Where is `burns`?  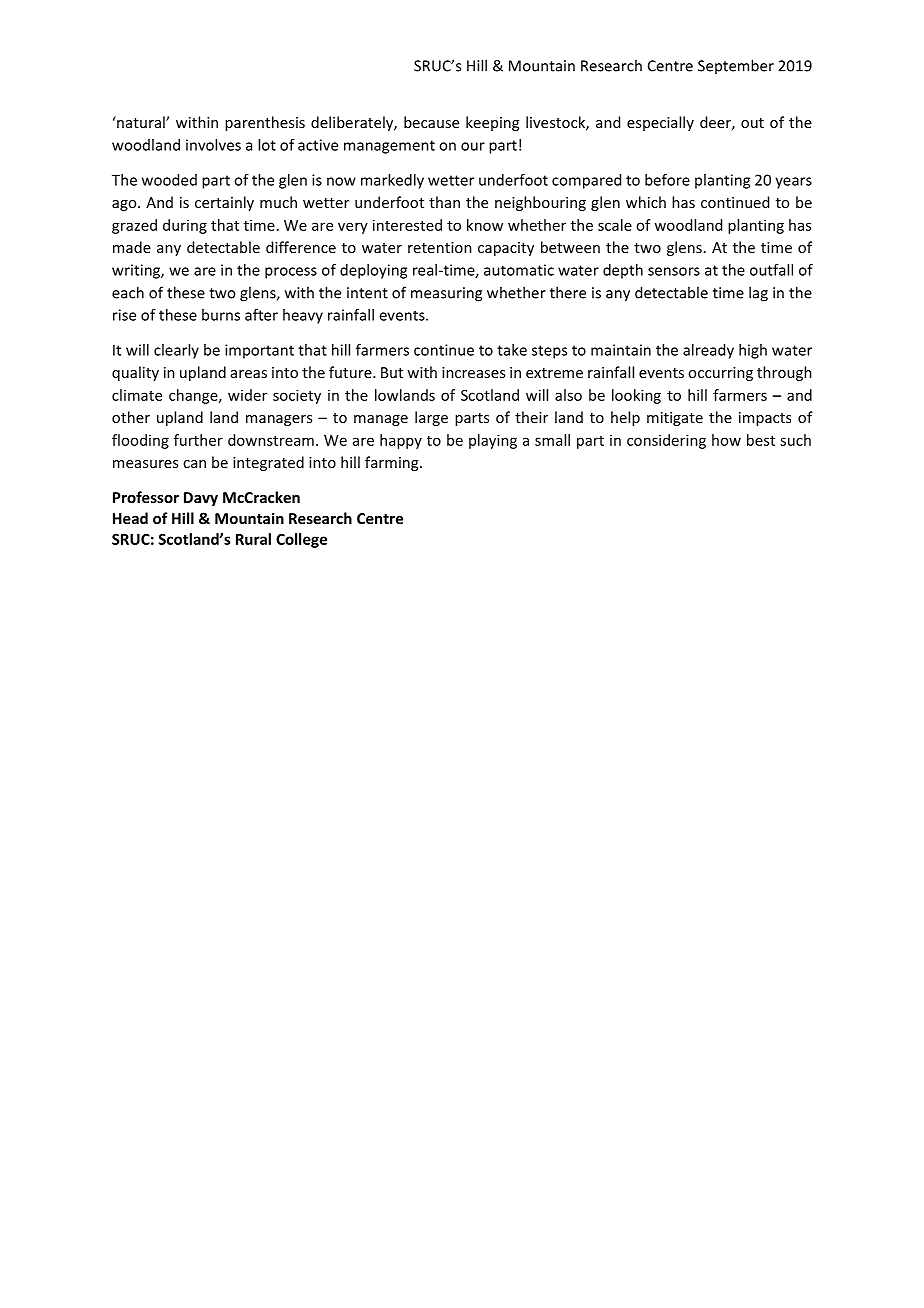 burns is located at coordinates (221, 315).
